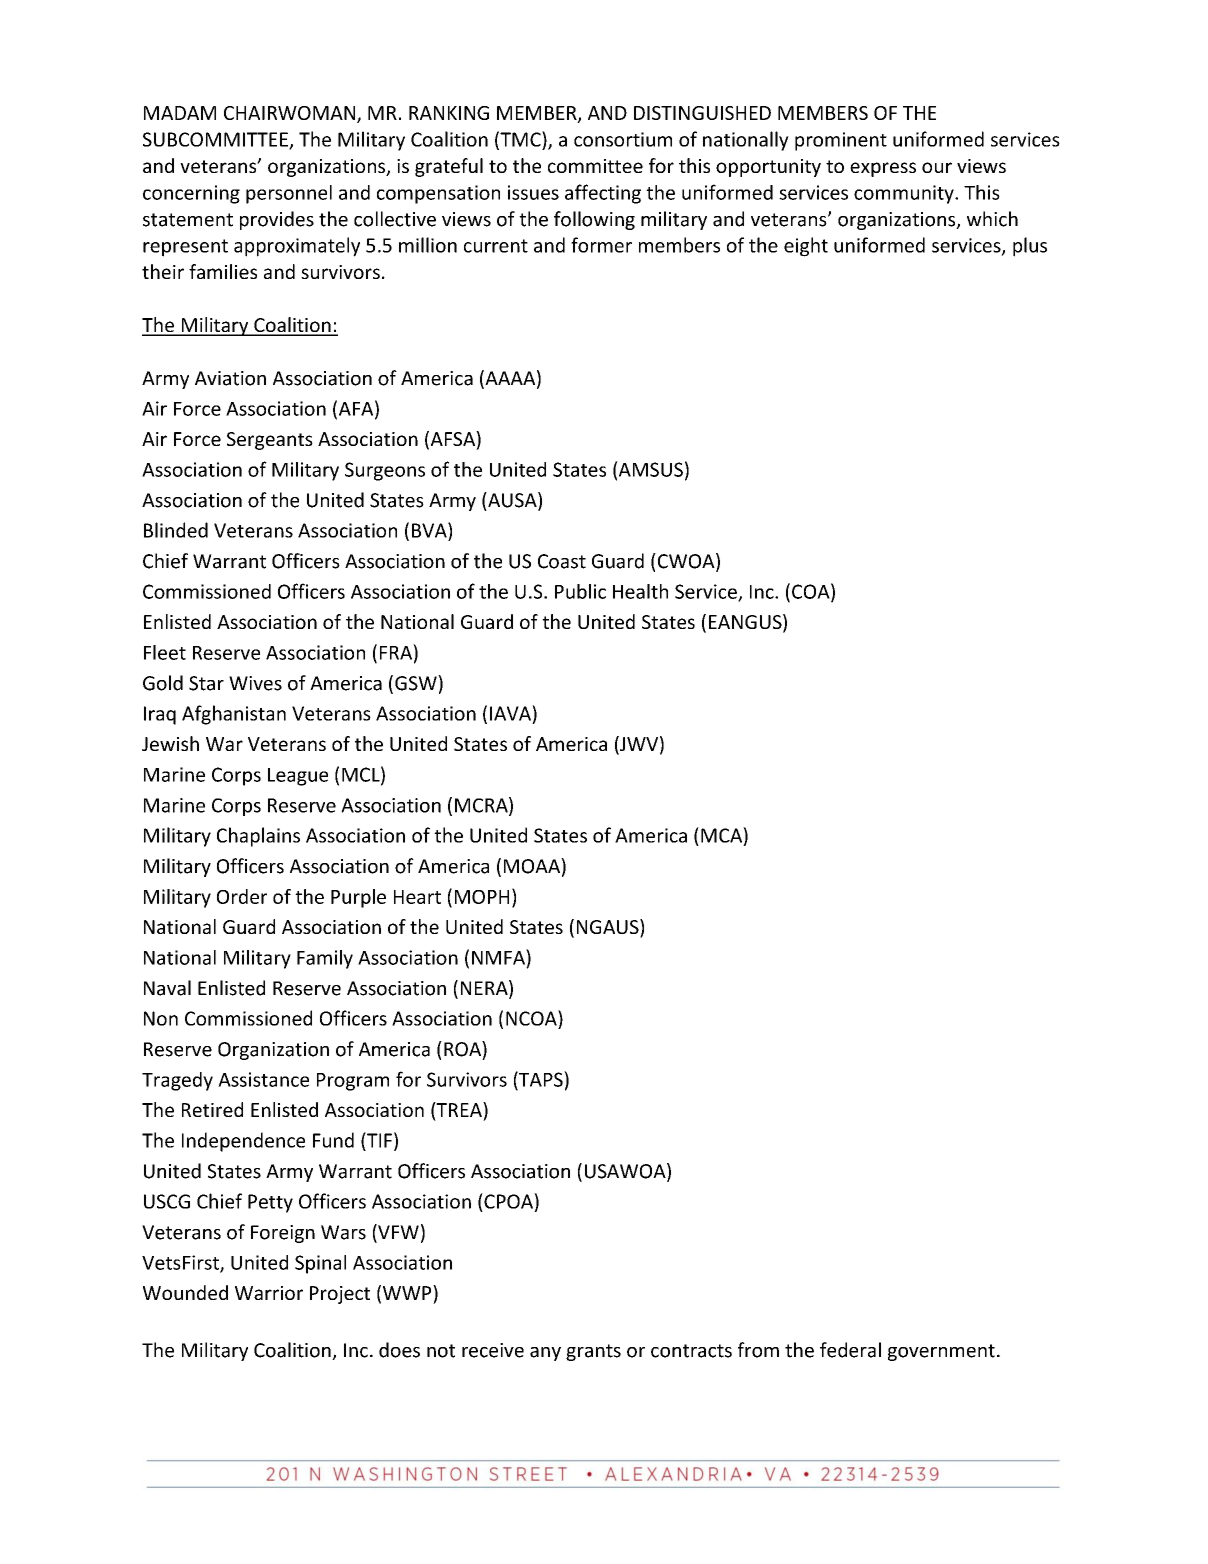  What do you see at coordinates (291, 114) in the screenshot?
I see `CHAIRWOMAN` at bounding box center [291, 114].
